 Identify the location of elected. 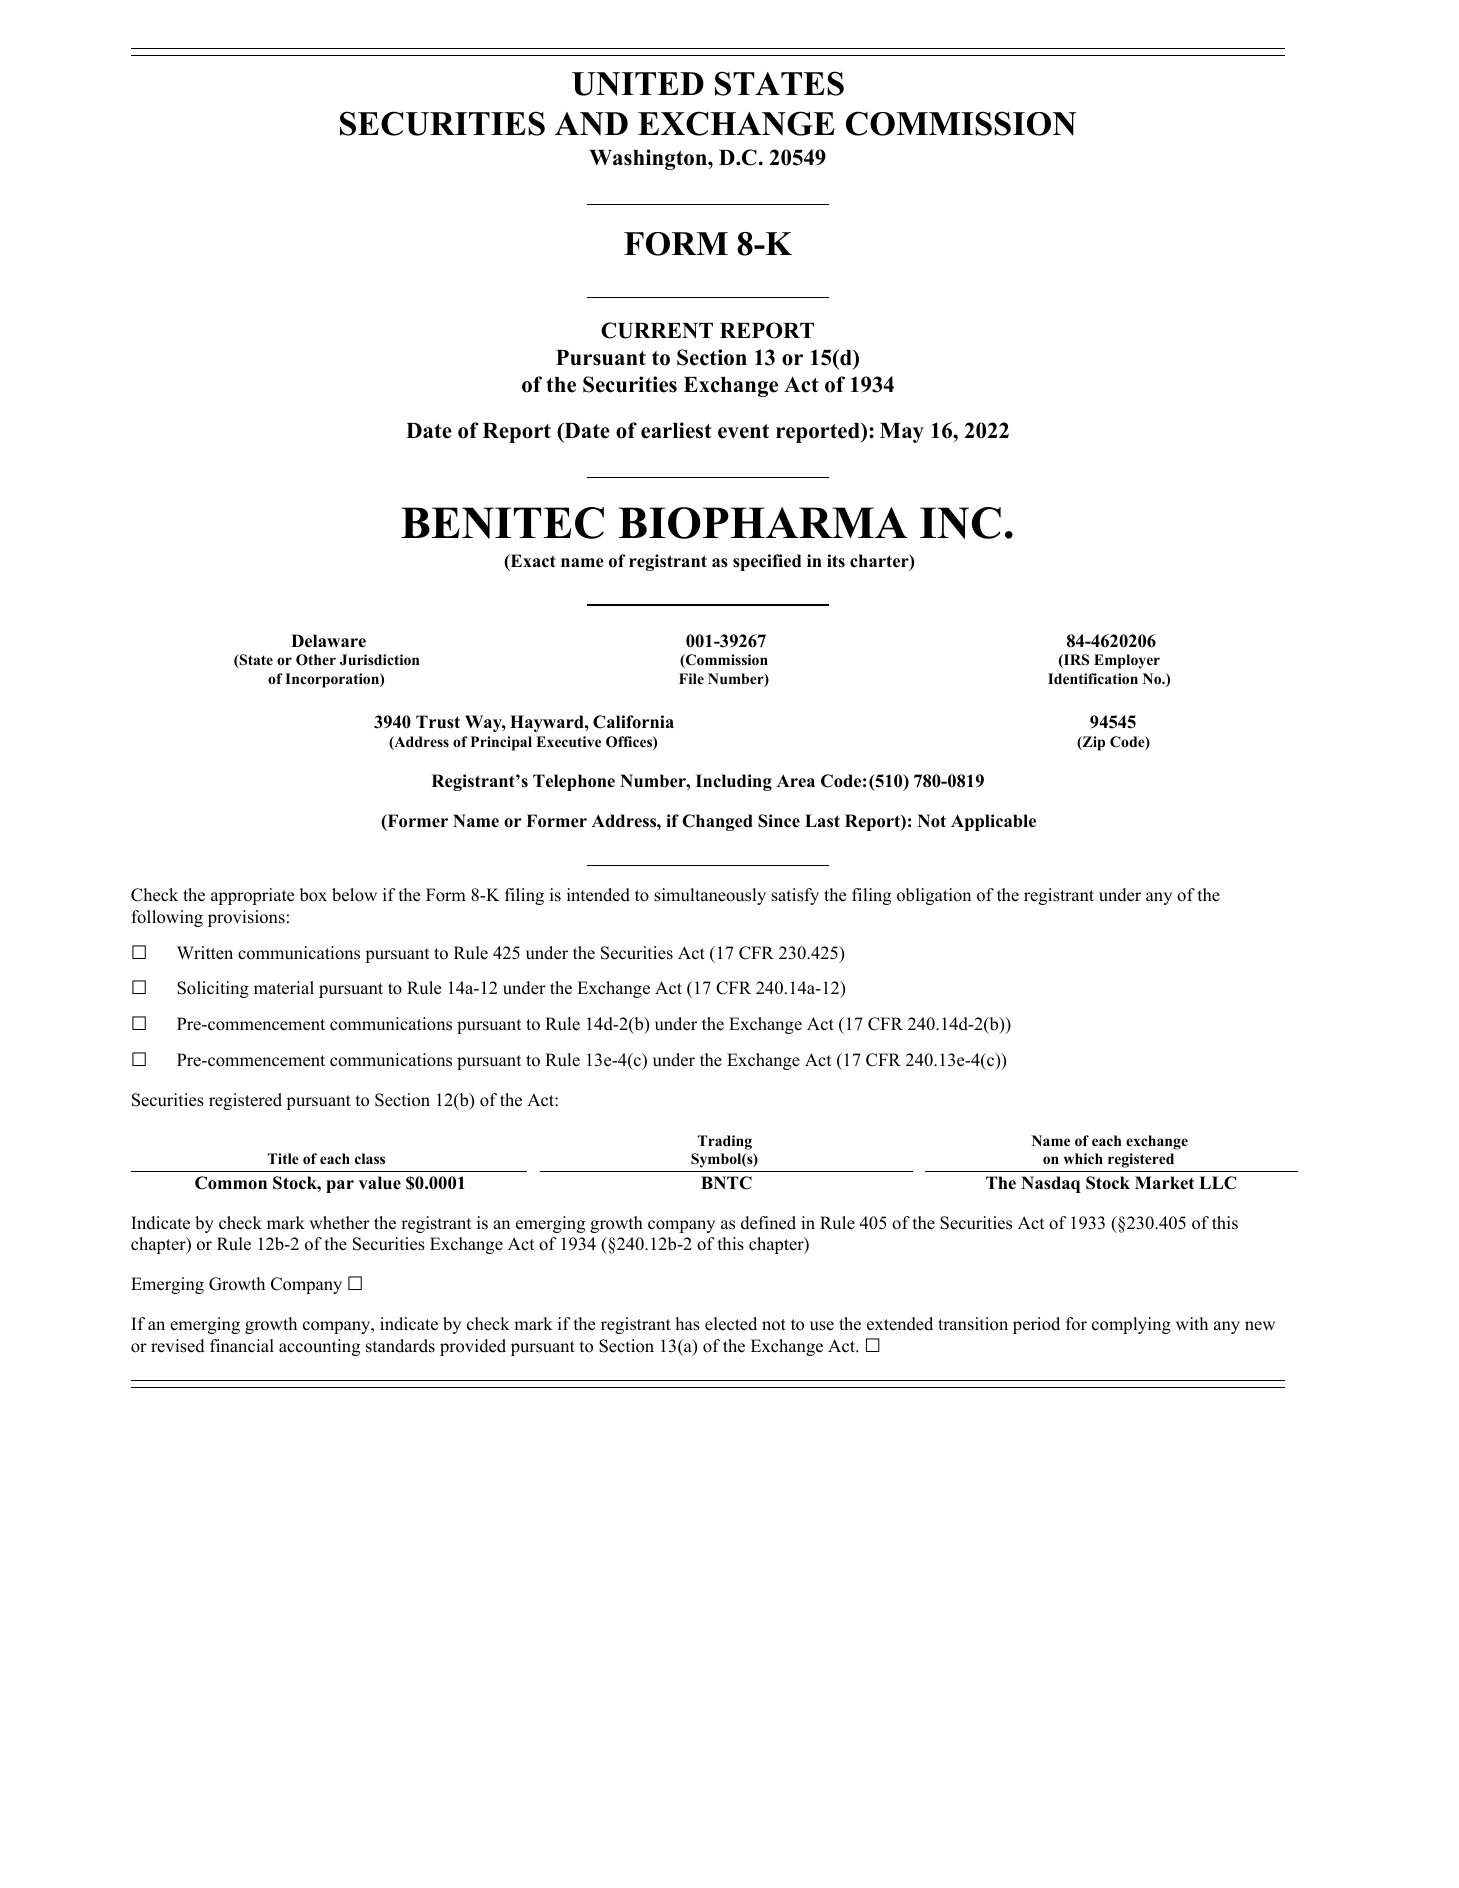
(731, 1324).
